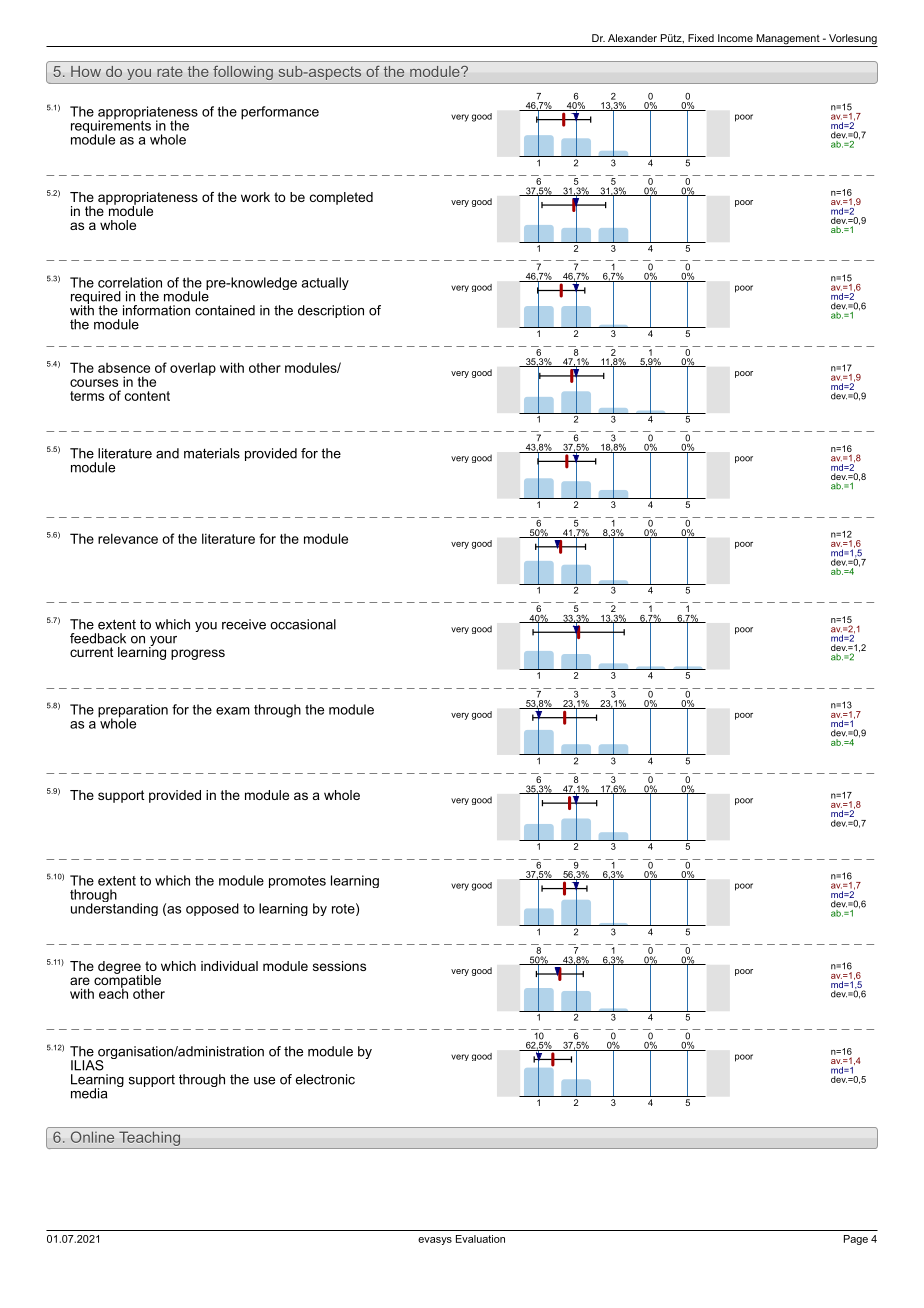 Image resolution: width=924 pixels, height=1308 pixels. What do you see at coordinates (632, 38) in the document?
I see `Alexander` at bounding box center [632, 38].
